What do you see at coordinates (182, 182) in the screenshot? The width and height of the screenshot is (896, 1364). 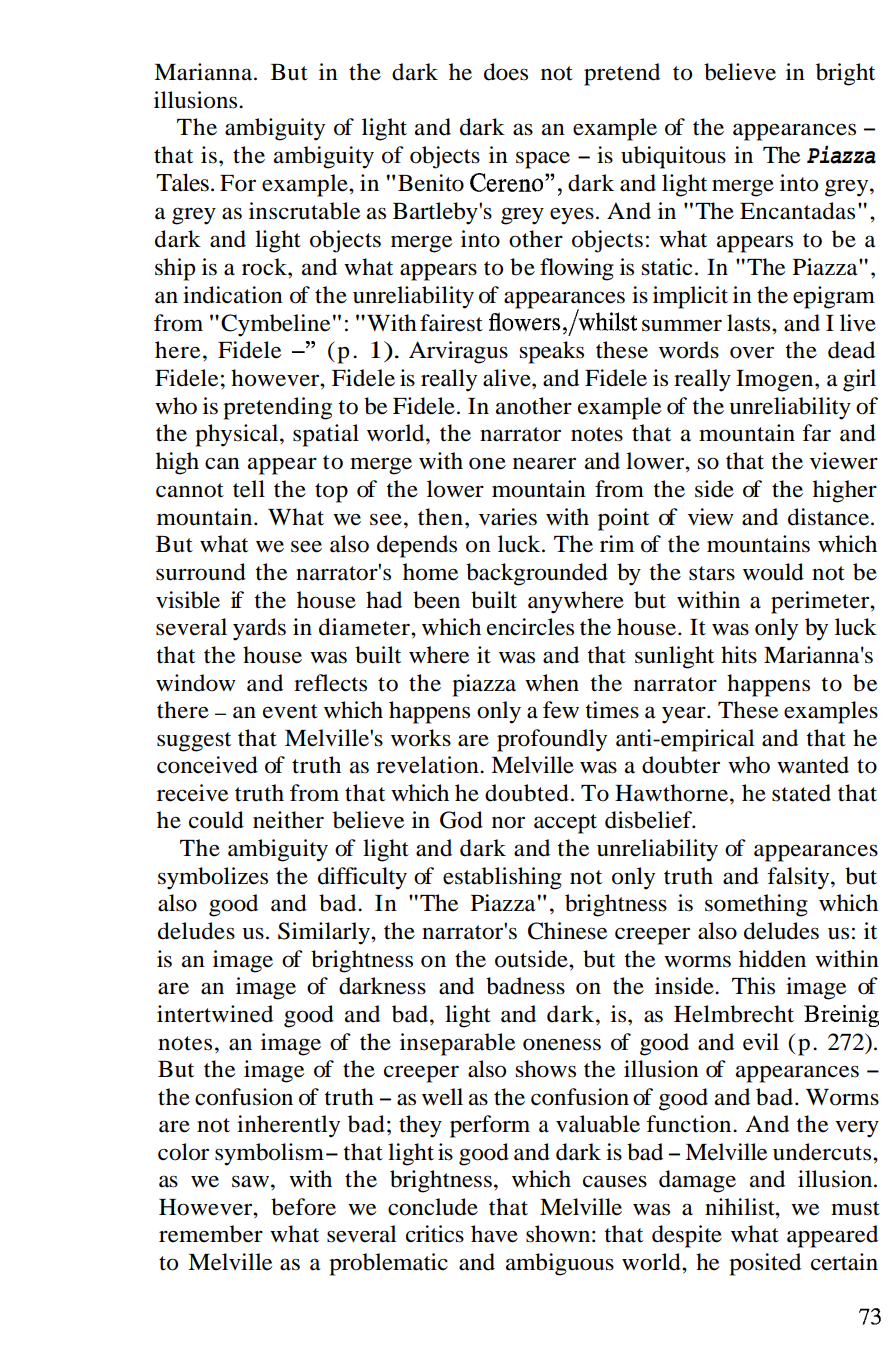 I see `Tales` at bounding box center [182, 182].
